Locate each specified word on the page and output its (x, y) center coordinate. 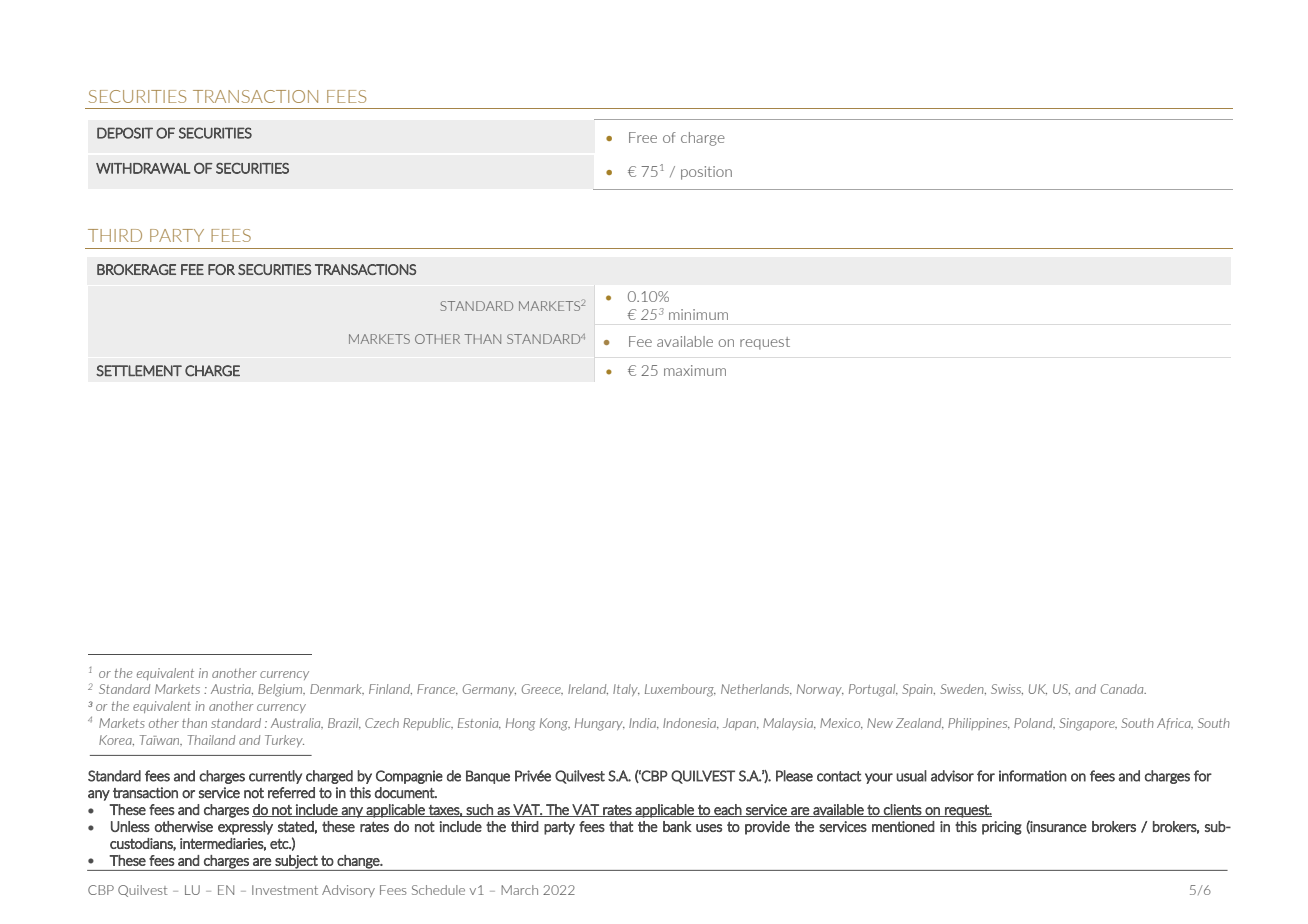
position (706, 173)
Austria (232, 689)
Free (643, 137)
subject (296, 863)
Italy (626, 690)
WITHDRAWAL (143, 168)
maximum (695, 370)
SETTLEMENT (139, 371)
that (621, 826)
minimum (698, 314)
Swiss (1007, 689)
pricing (1002, 828)
